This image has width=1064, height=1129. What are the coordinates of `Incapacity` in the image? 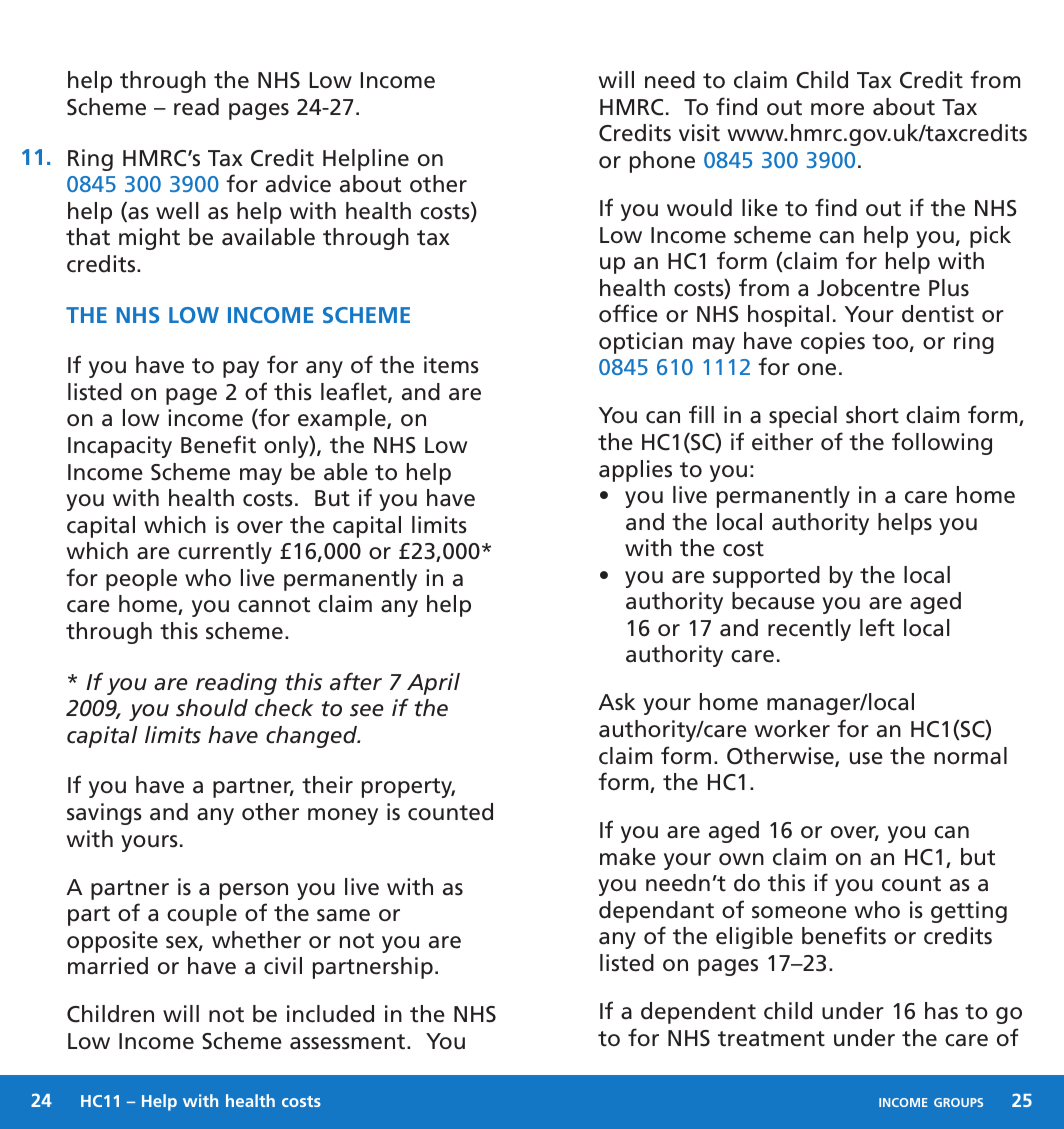 It's located at (120, 447).
